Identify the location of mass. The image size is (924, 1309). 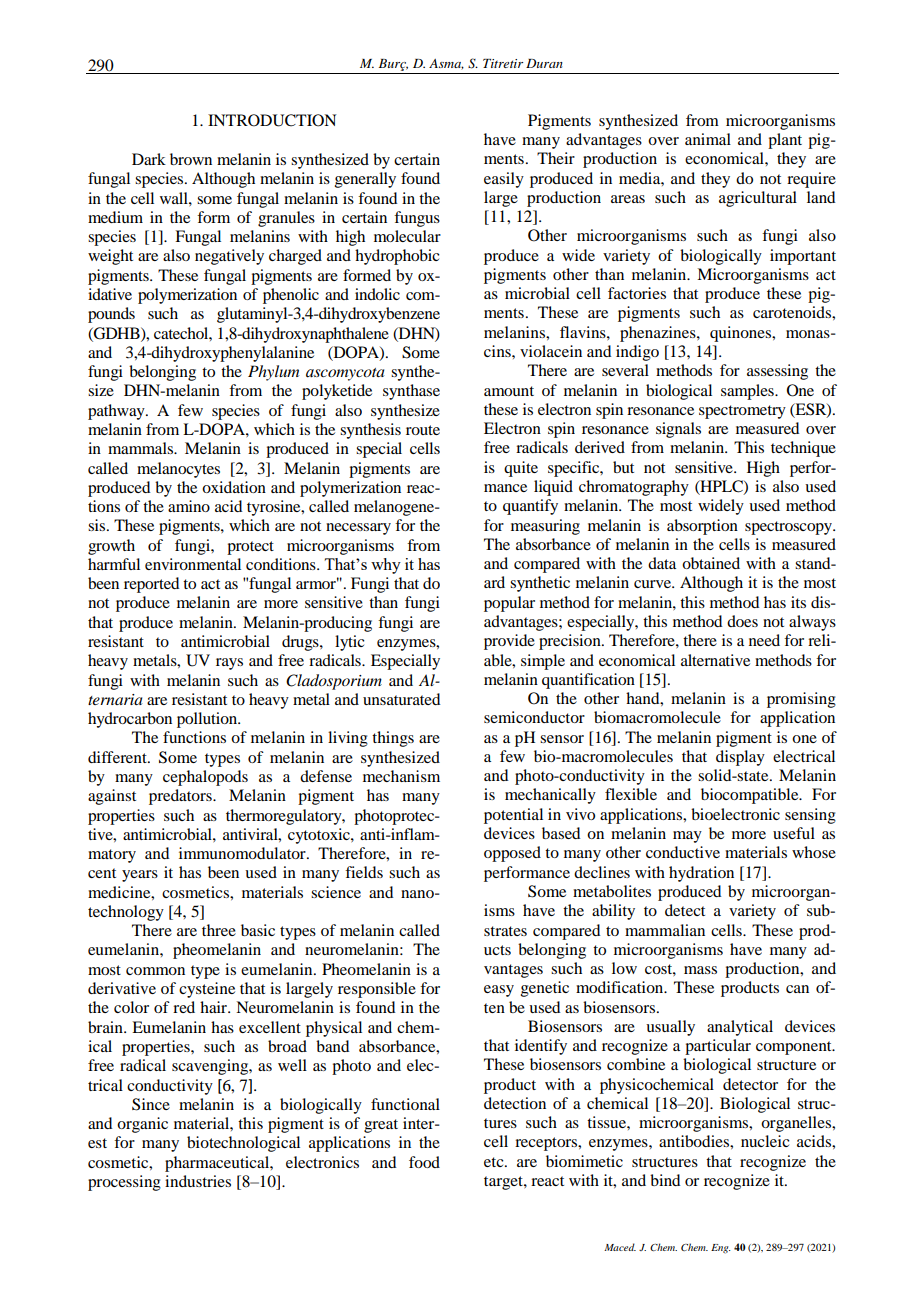
(700, 970).
